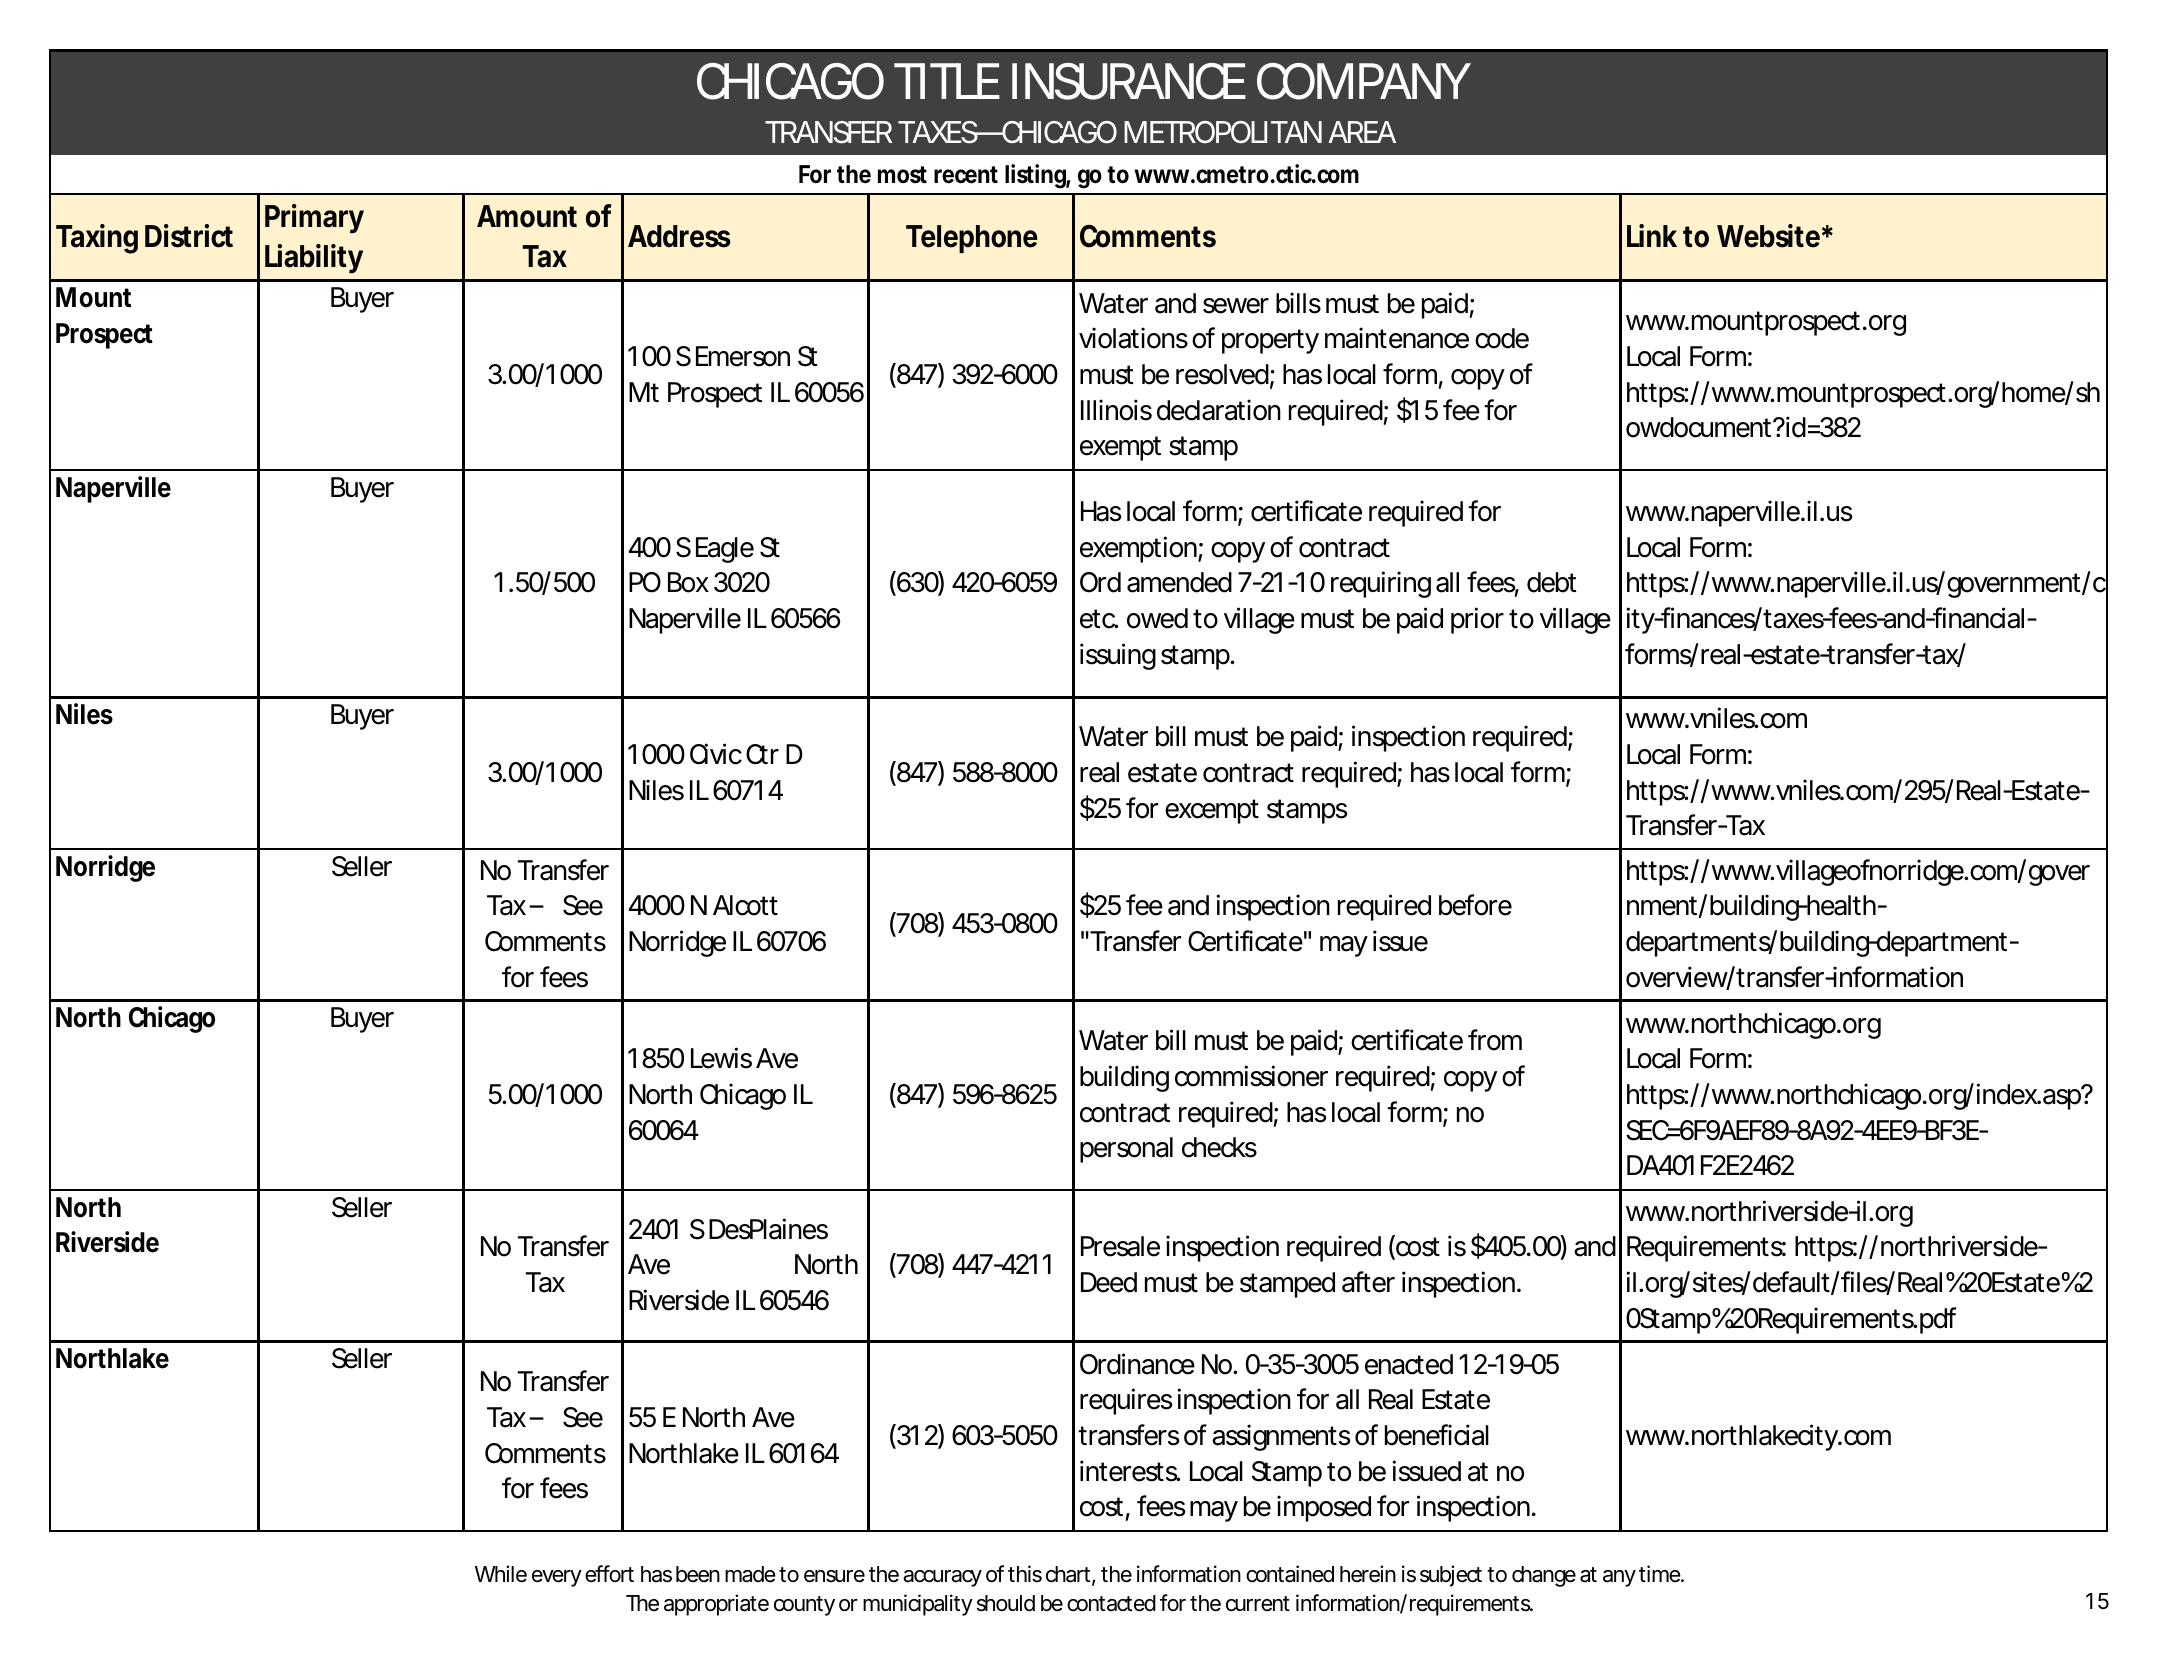 This screenshot has height=1669, width=2159. Describe the element at coordinates (1552, 582) in the screenshot. I see `debt` at that location.
